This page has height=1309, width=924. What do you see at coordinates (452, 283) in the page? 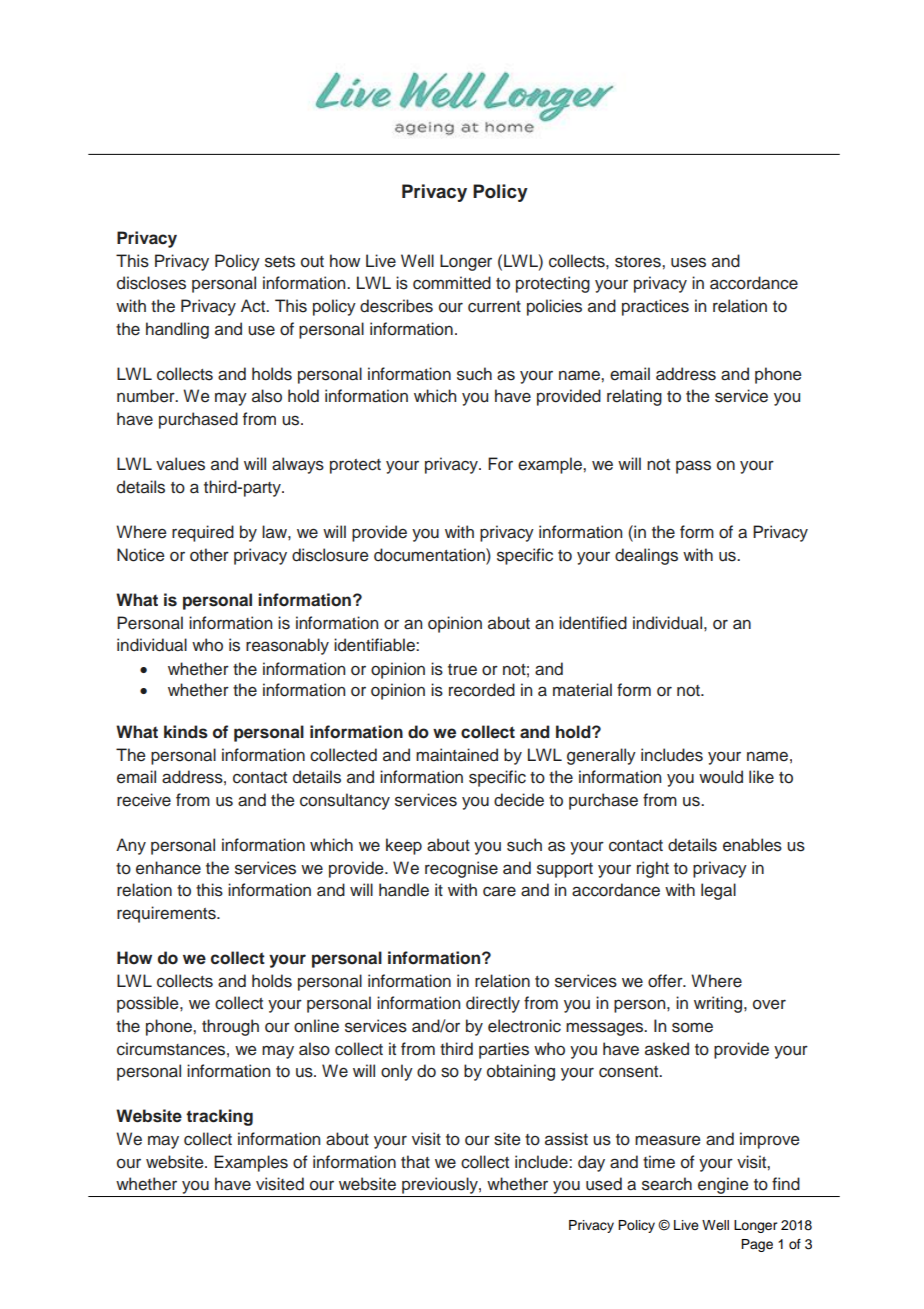
I see `committed` at bounding box center [452, 283].
